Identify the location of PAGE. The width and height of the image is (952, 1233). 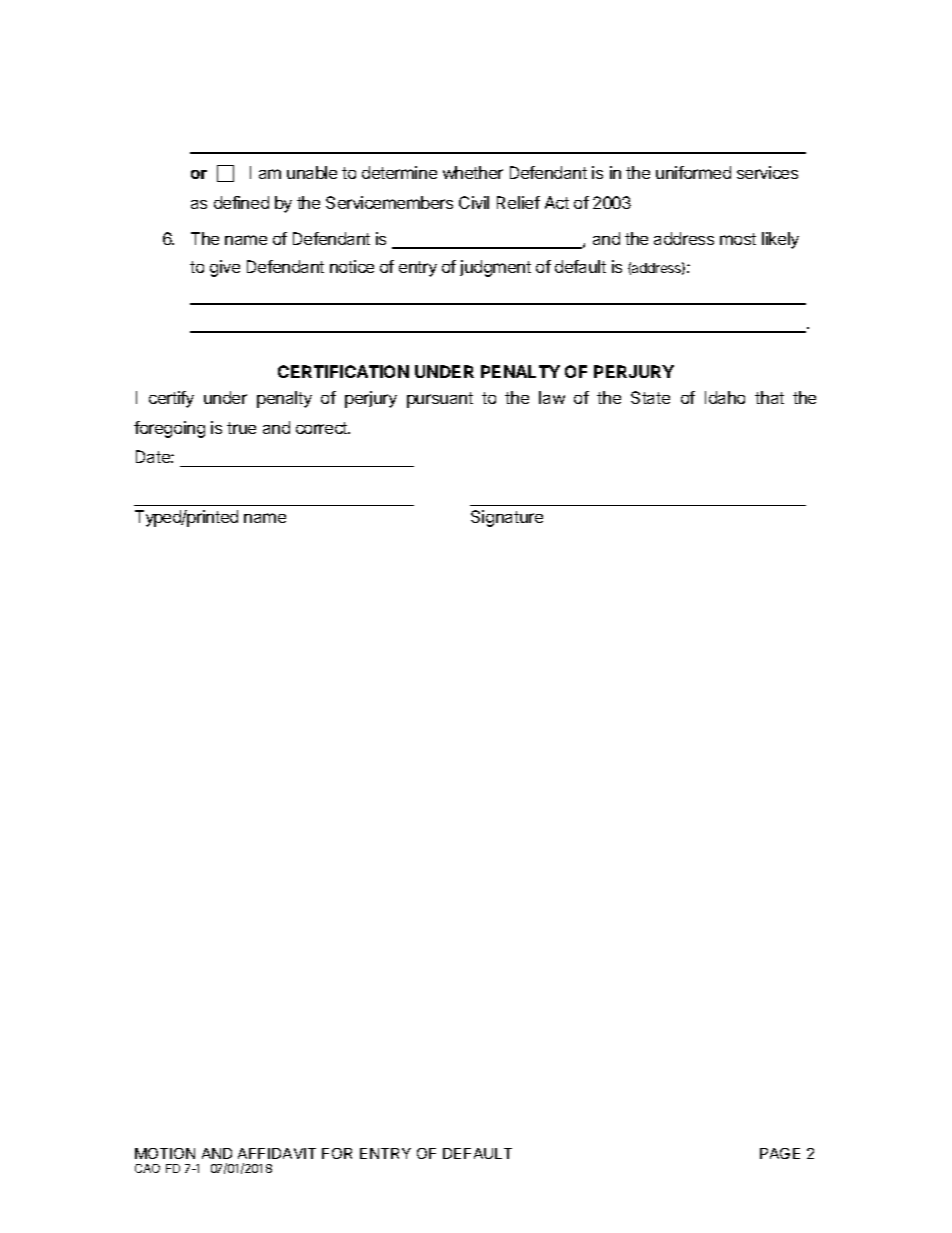
(780, 1153).
